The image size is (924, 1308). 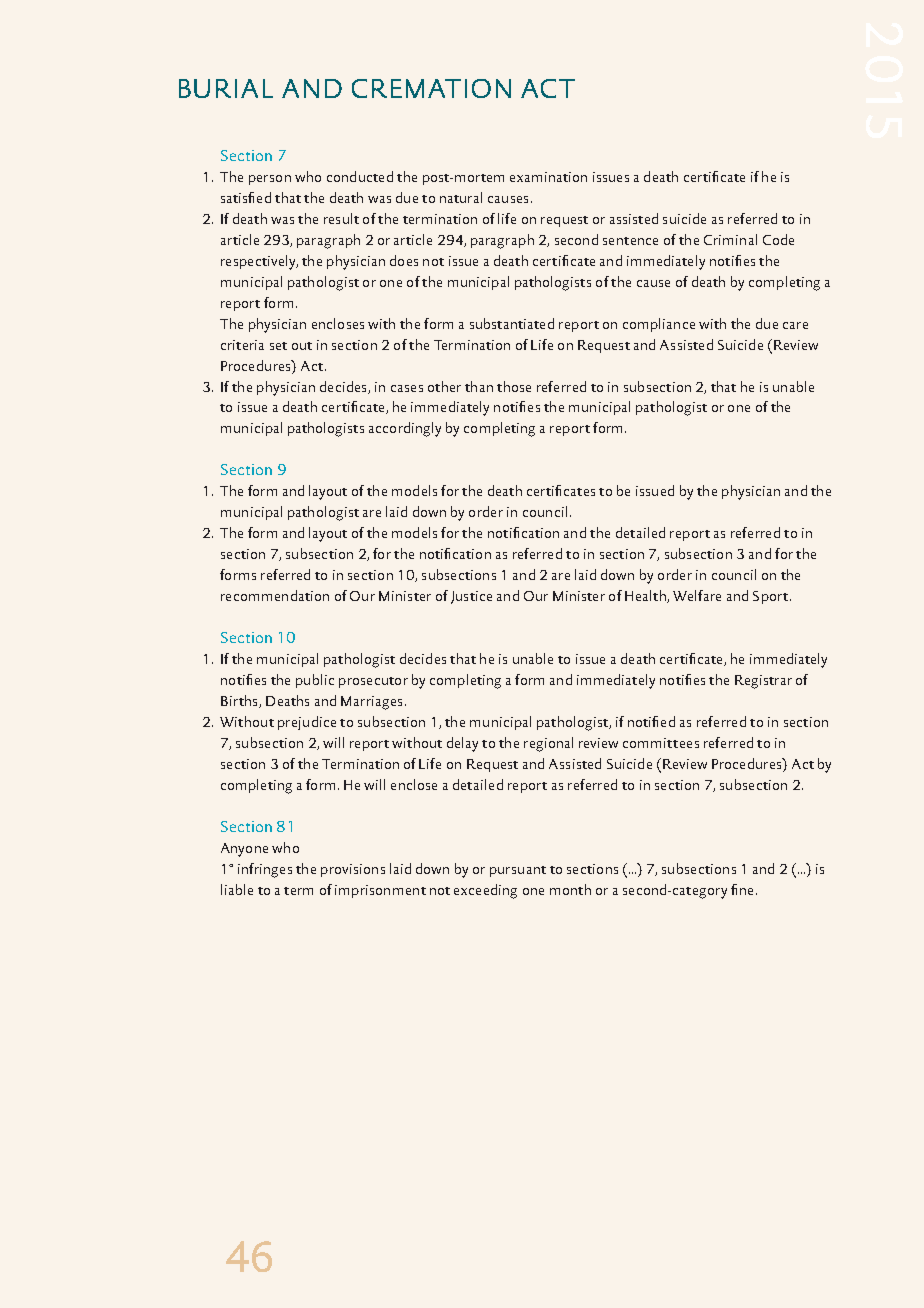 What do you see at coordinates (278, 346) in the screenshot?
I see `set` at bounding box center [278, 346].
